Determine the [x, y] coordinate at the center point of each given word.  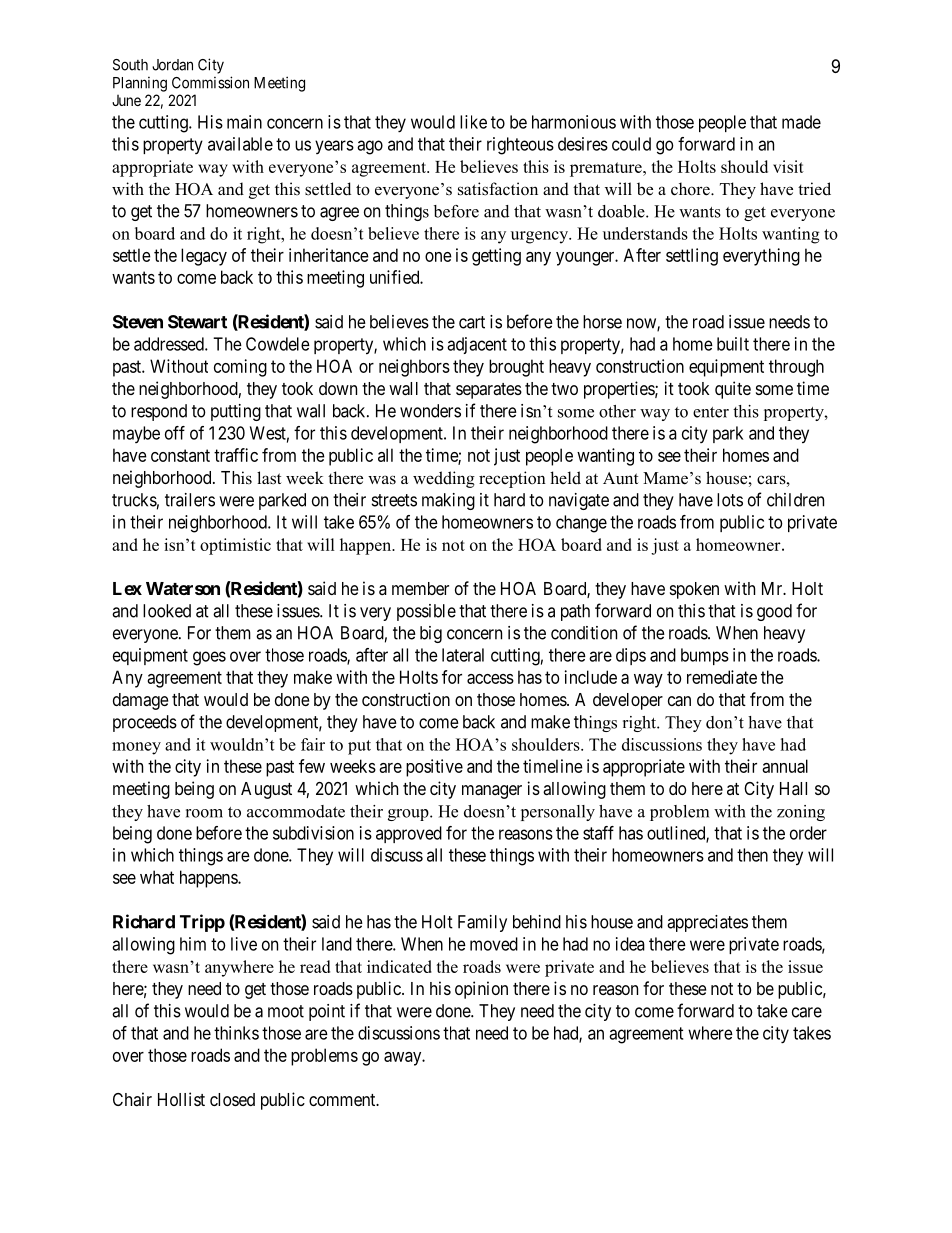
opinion [481, 990]
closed [232, 1099]
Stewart [197, 322]
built [733, 344]
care [807, 1012]
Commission [210, 82]
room [204, 813]
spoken [694, 590]
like [473, 122]
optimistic [235, 546]
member [420, 588]
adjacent [477, 345]
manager [492, 792]
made [801, 122]
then [752, 855]
